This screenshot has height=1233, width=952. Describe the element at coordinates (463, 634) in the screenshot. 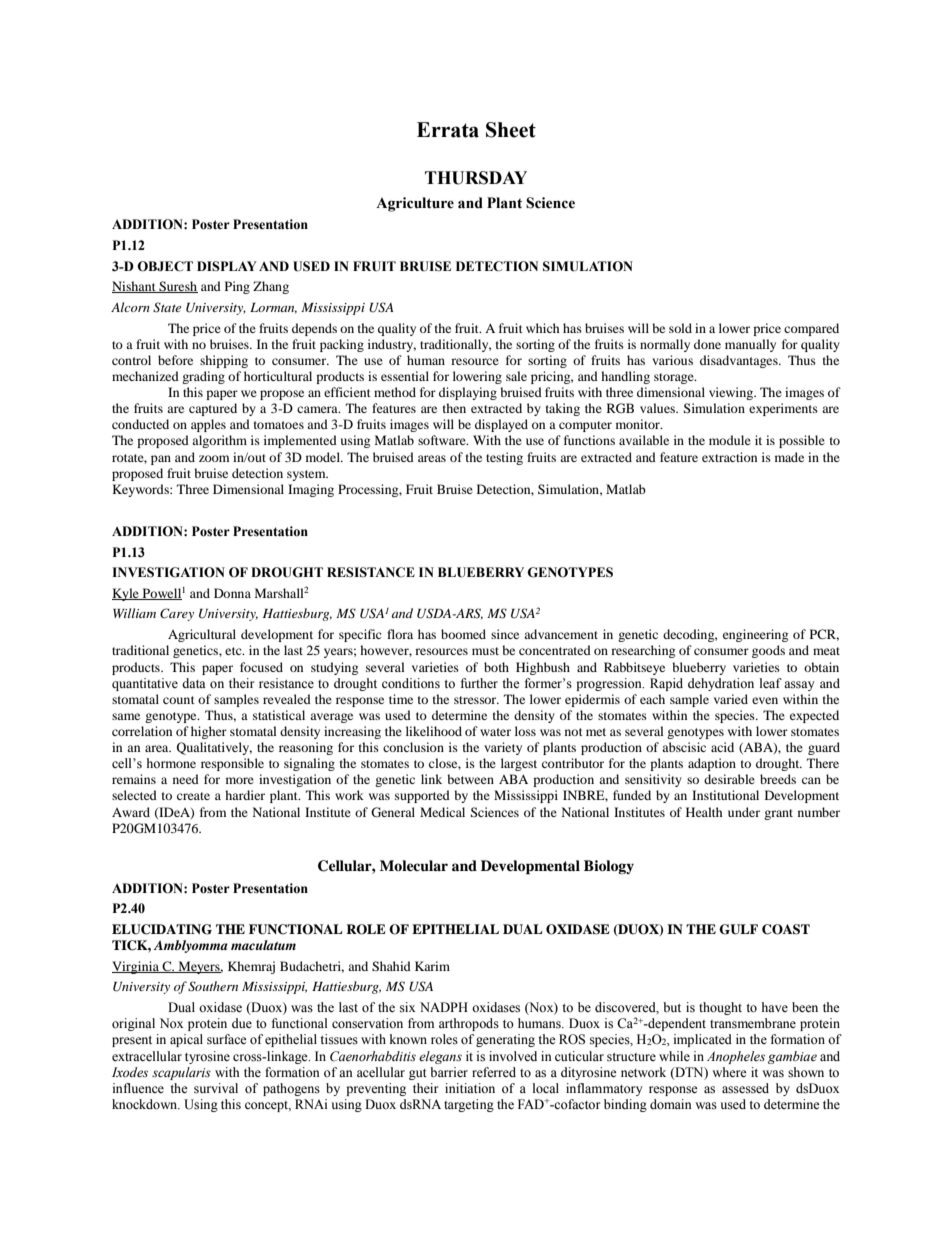

I see `boomed` at that location.
